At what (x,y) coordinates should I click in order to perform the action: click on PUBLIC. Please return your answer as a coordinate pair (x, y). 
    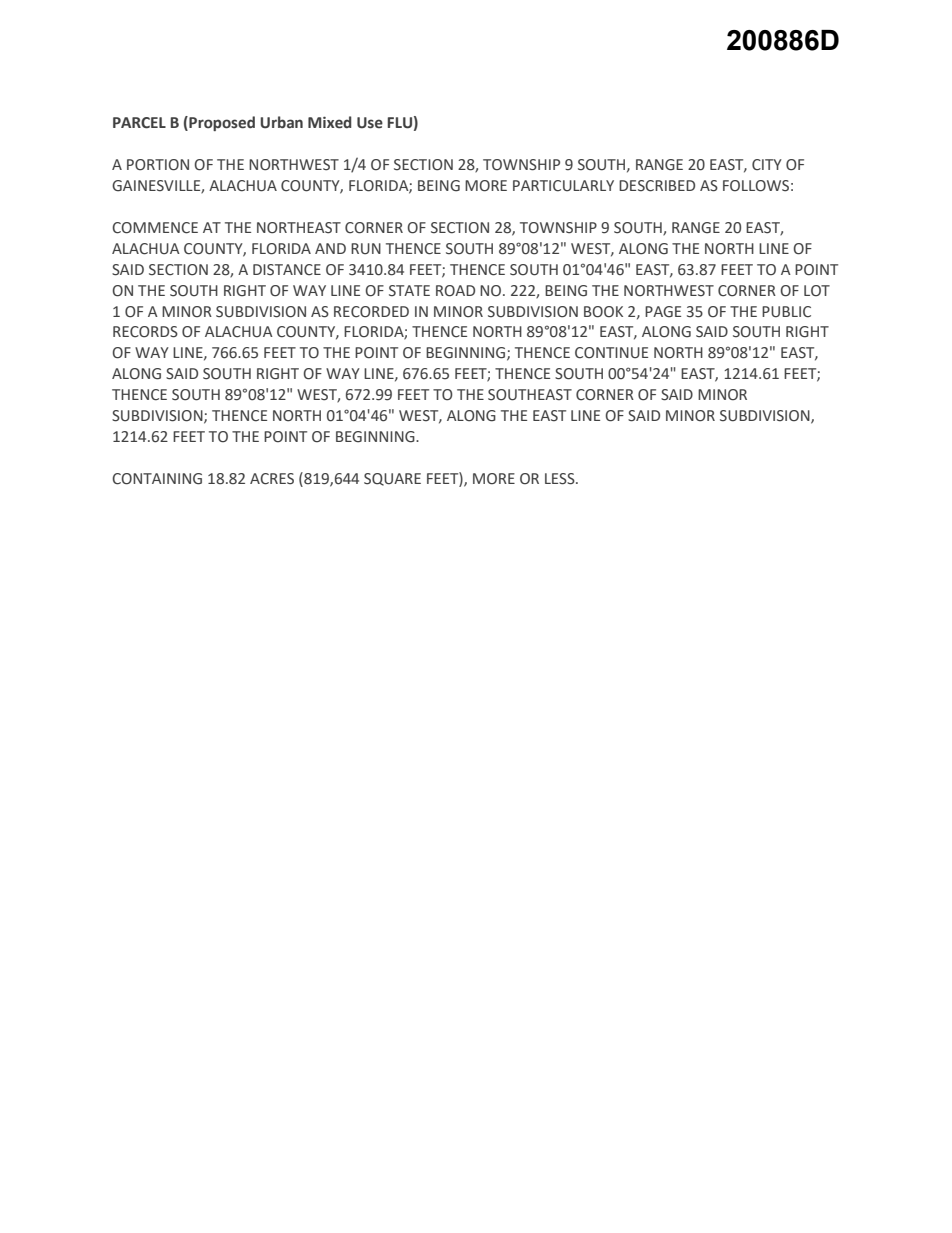
    Looking at the image, I should click on (786, 312).
